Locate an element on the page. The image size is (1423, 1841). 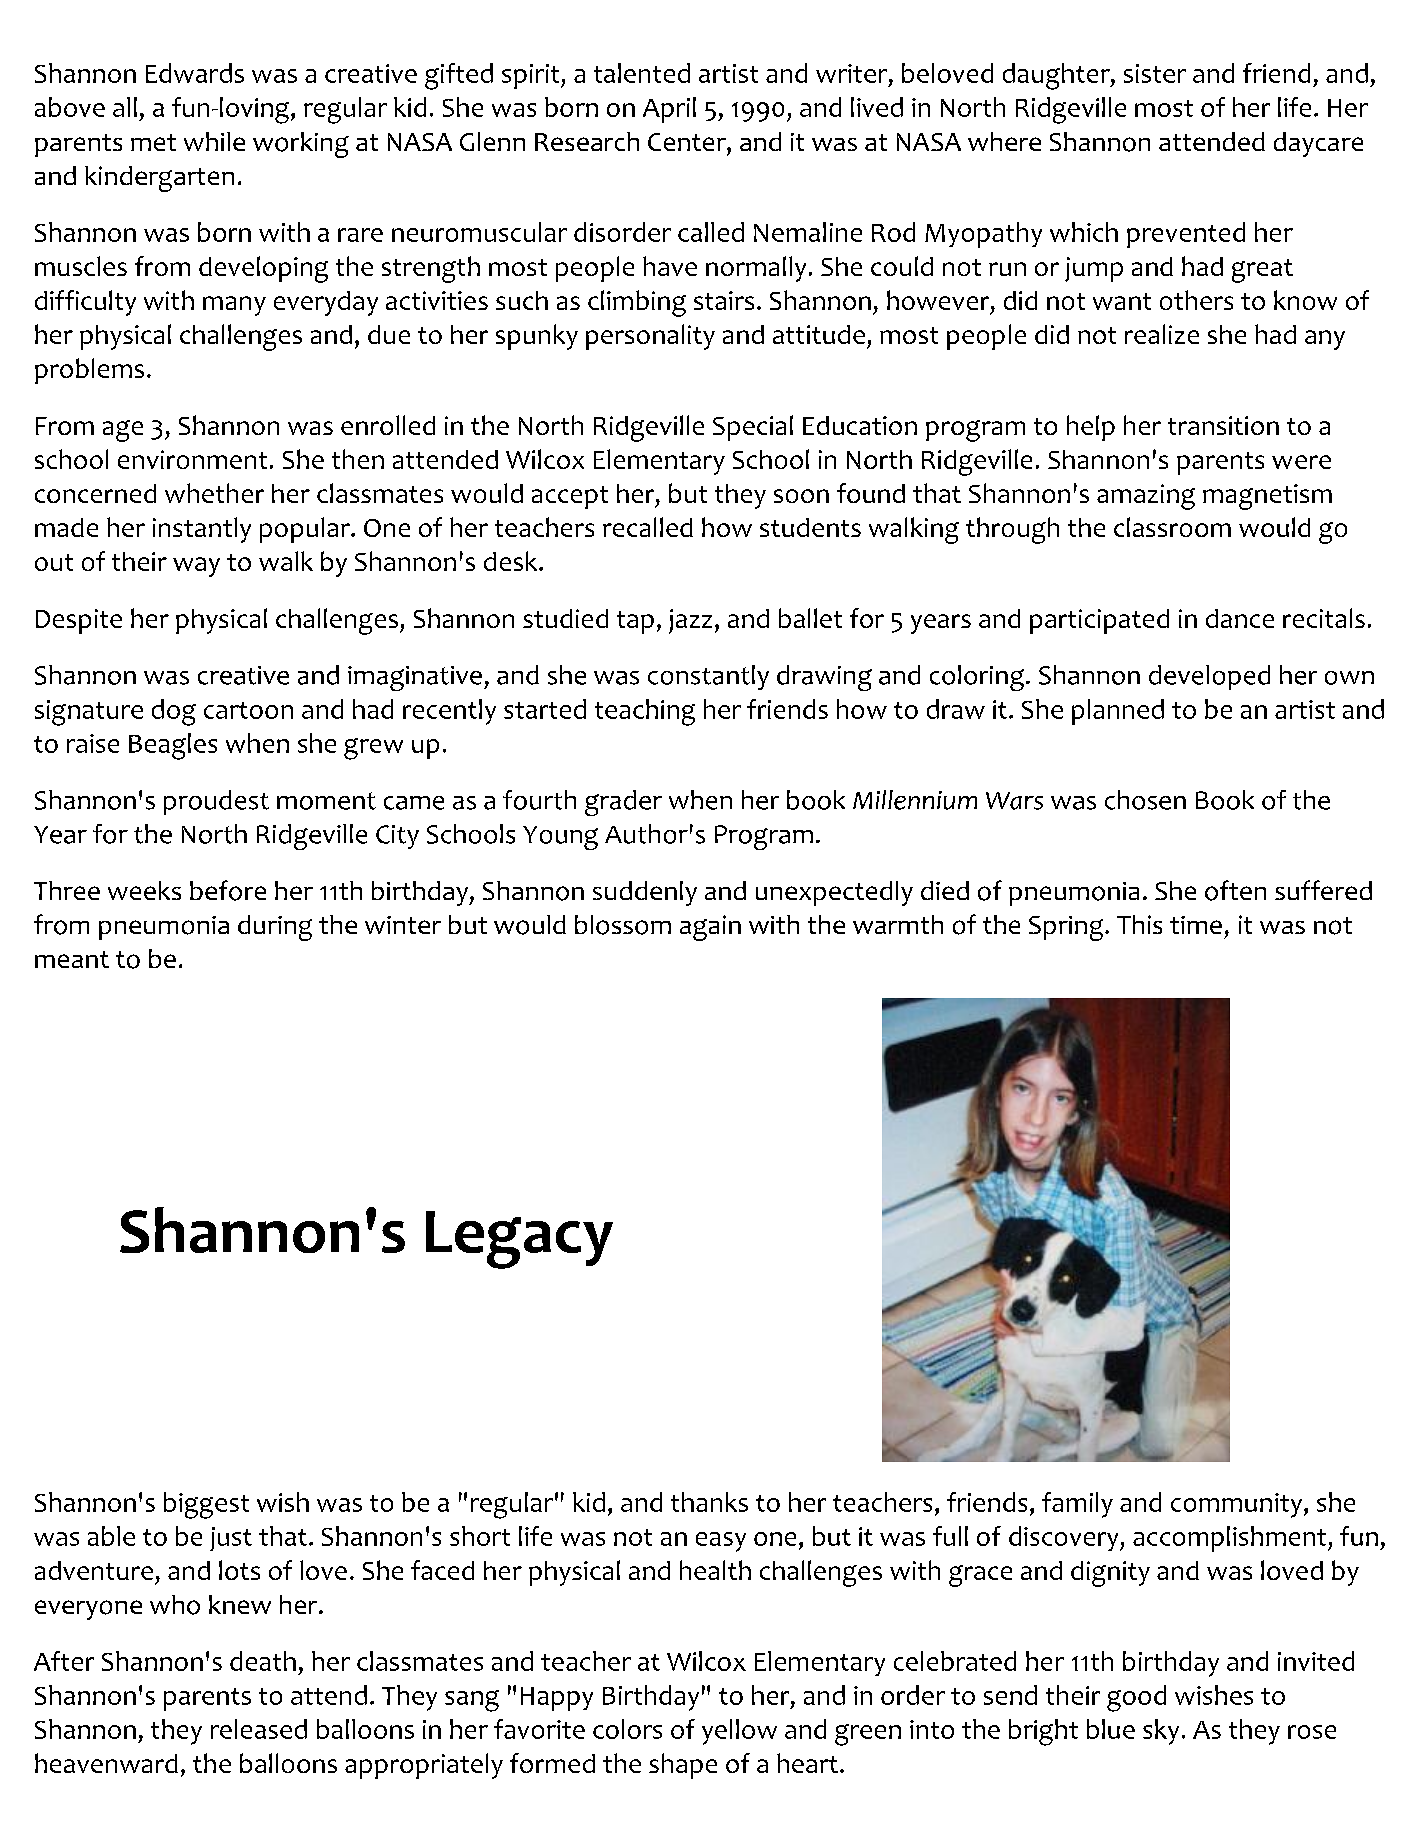
biggest is located at coordinates (206, 1505).
